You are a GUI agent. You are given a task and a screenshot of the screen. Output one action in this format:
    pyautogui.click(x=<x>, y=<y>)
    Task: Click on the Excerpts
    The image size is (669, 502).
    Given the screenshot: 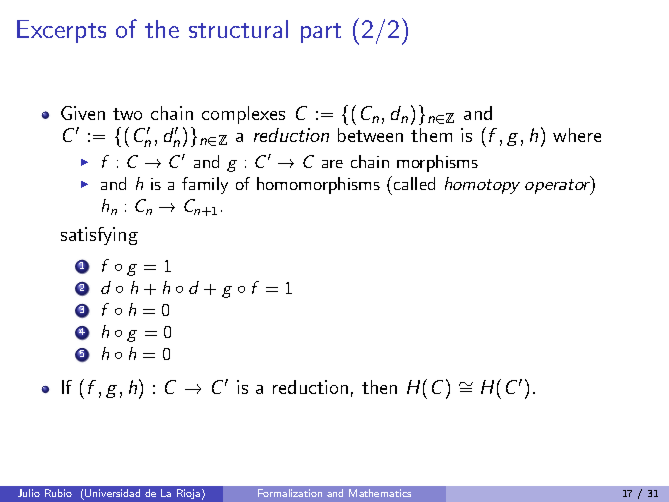 What is the action you would take?
    pyautogui.click(x=61, y=31)
